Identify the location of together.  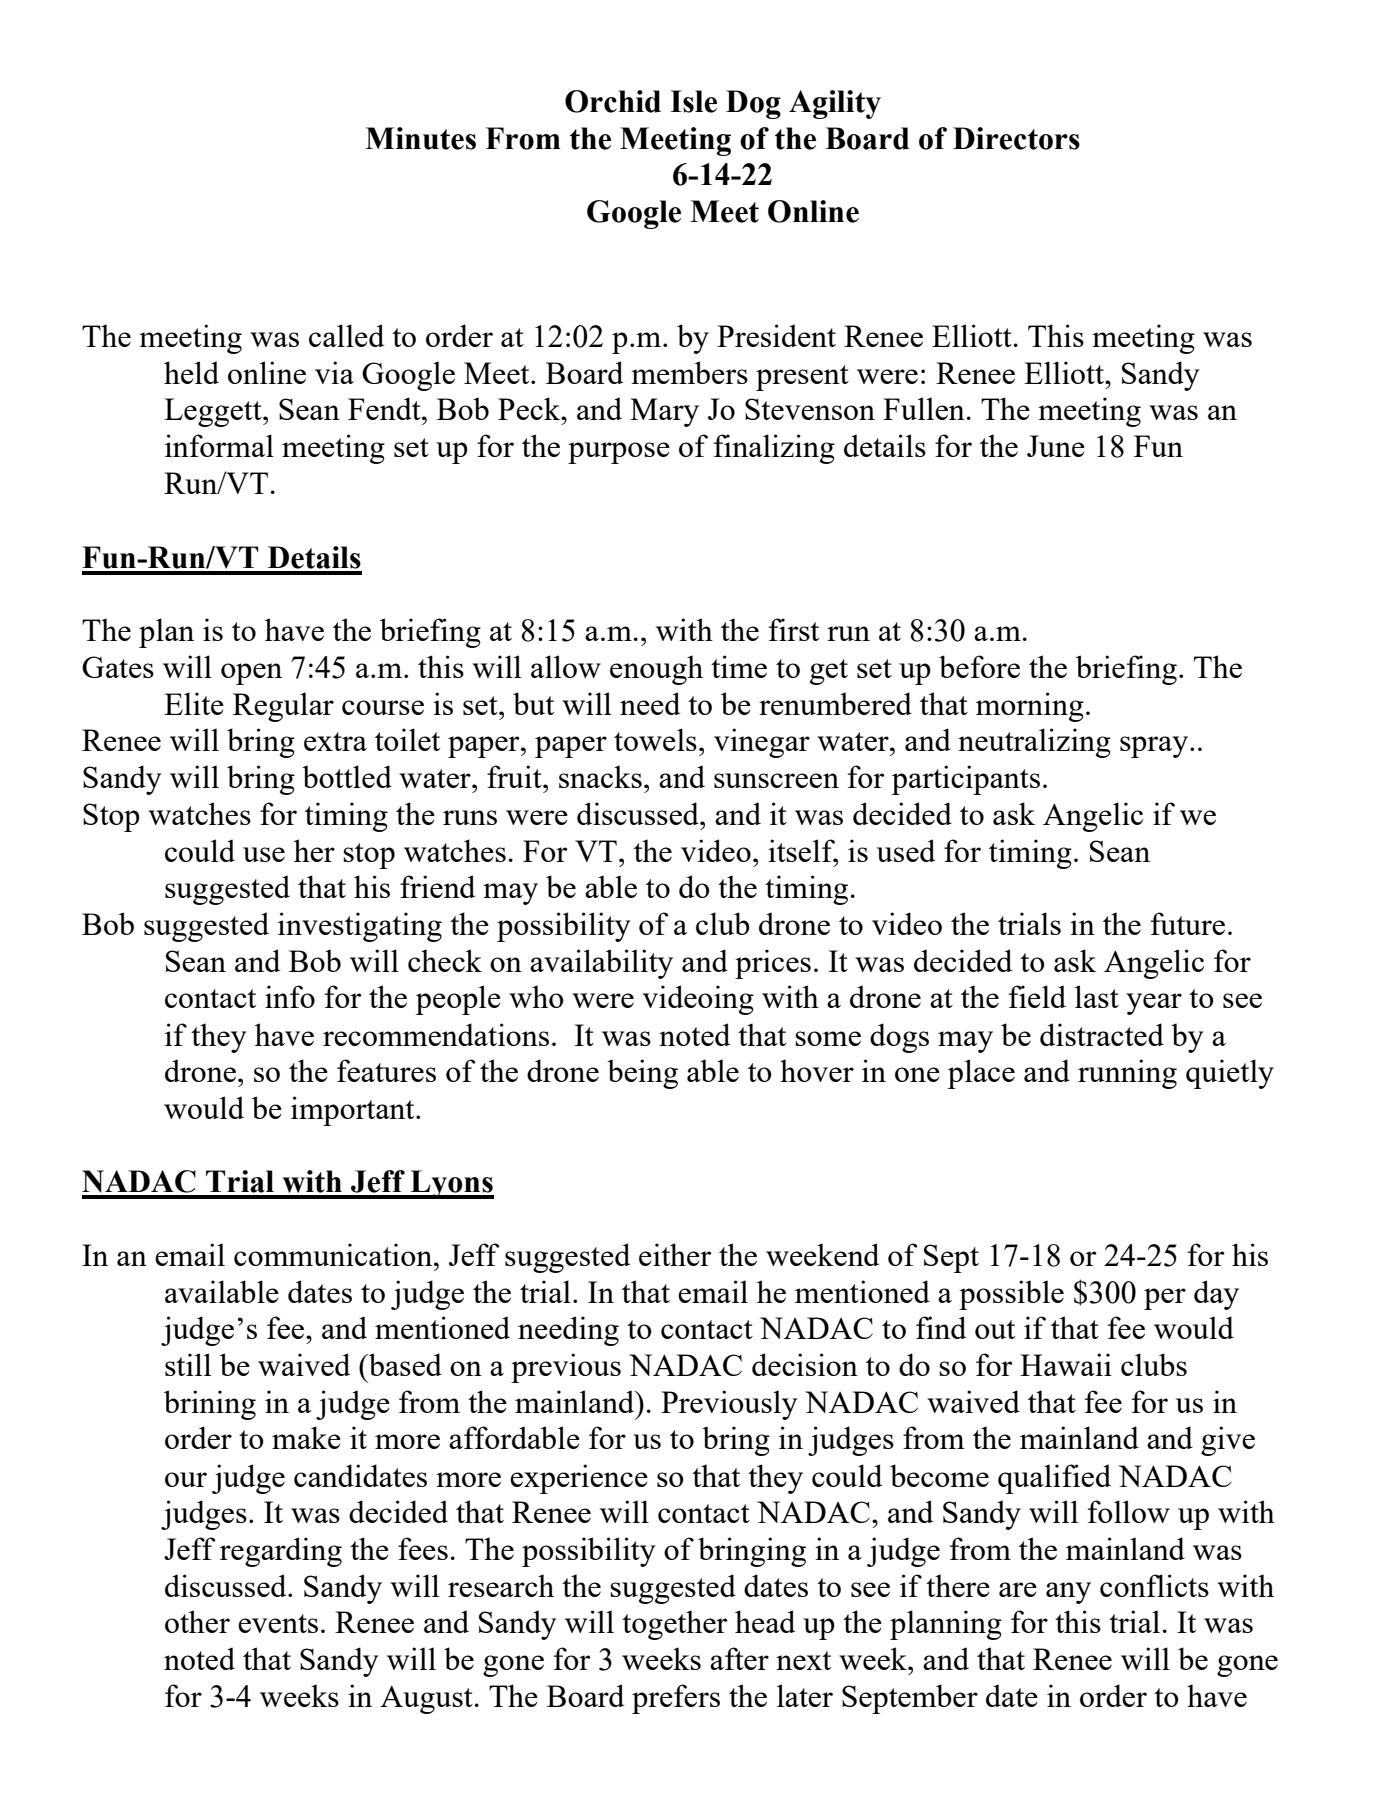
(675, 1625).
